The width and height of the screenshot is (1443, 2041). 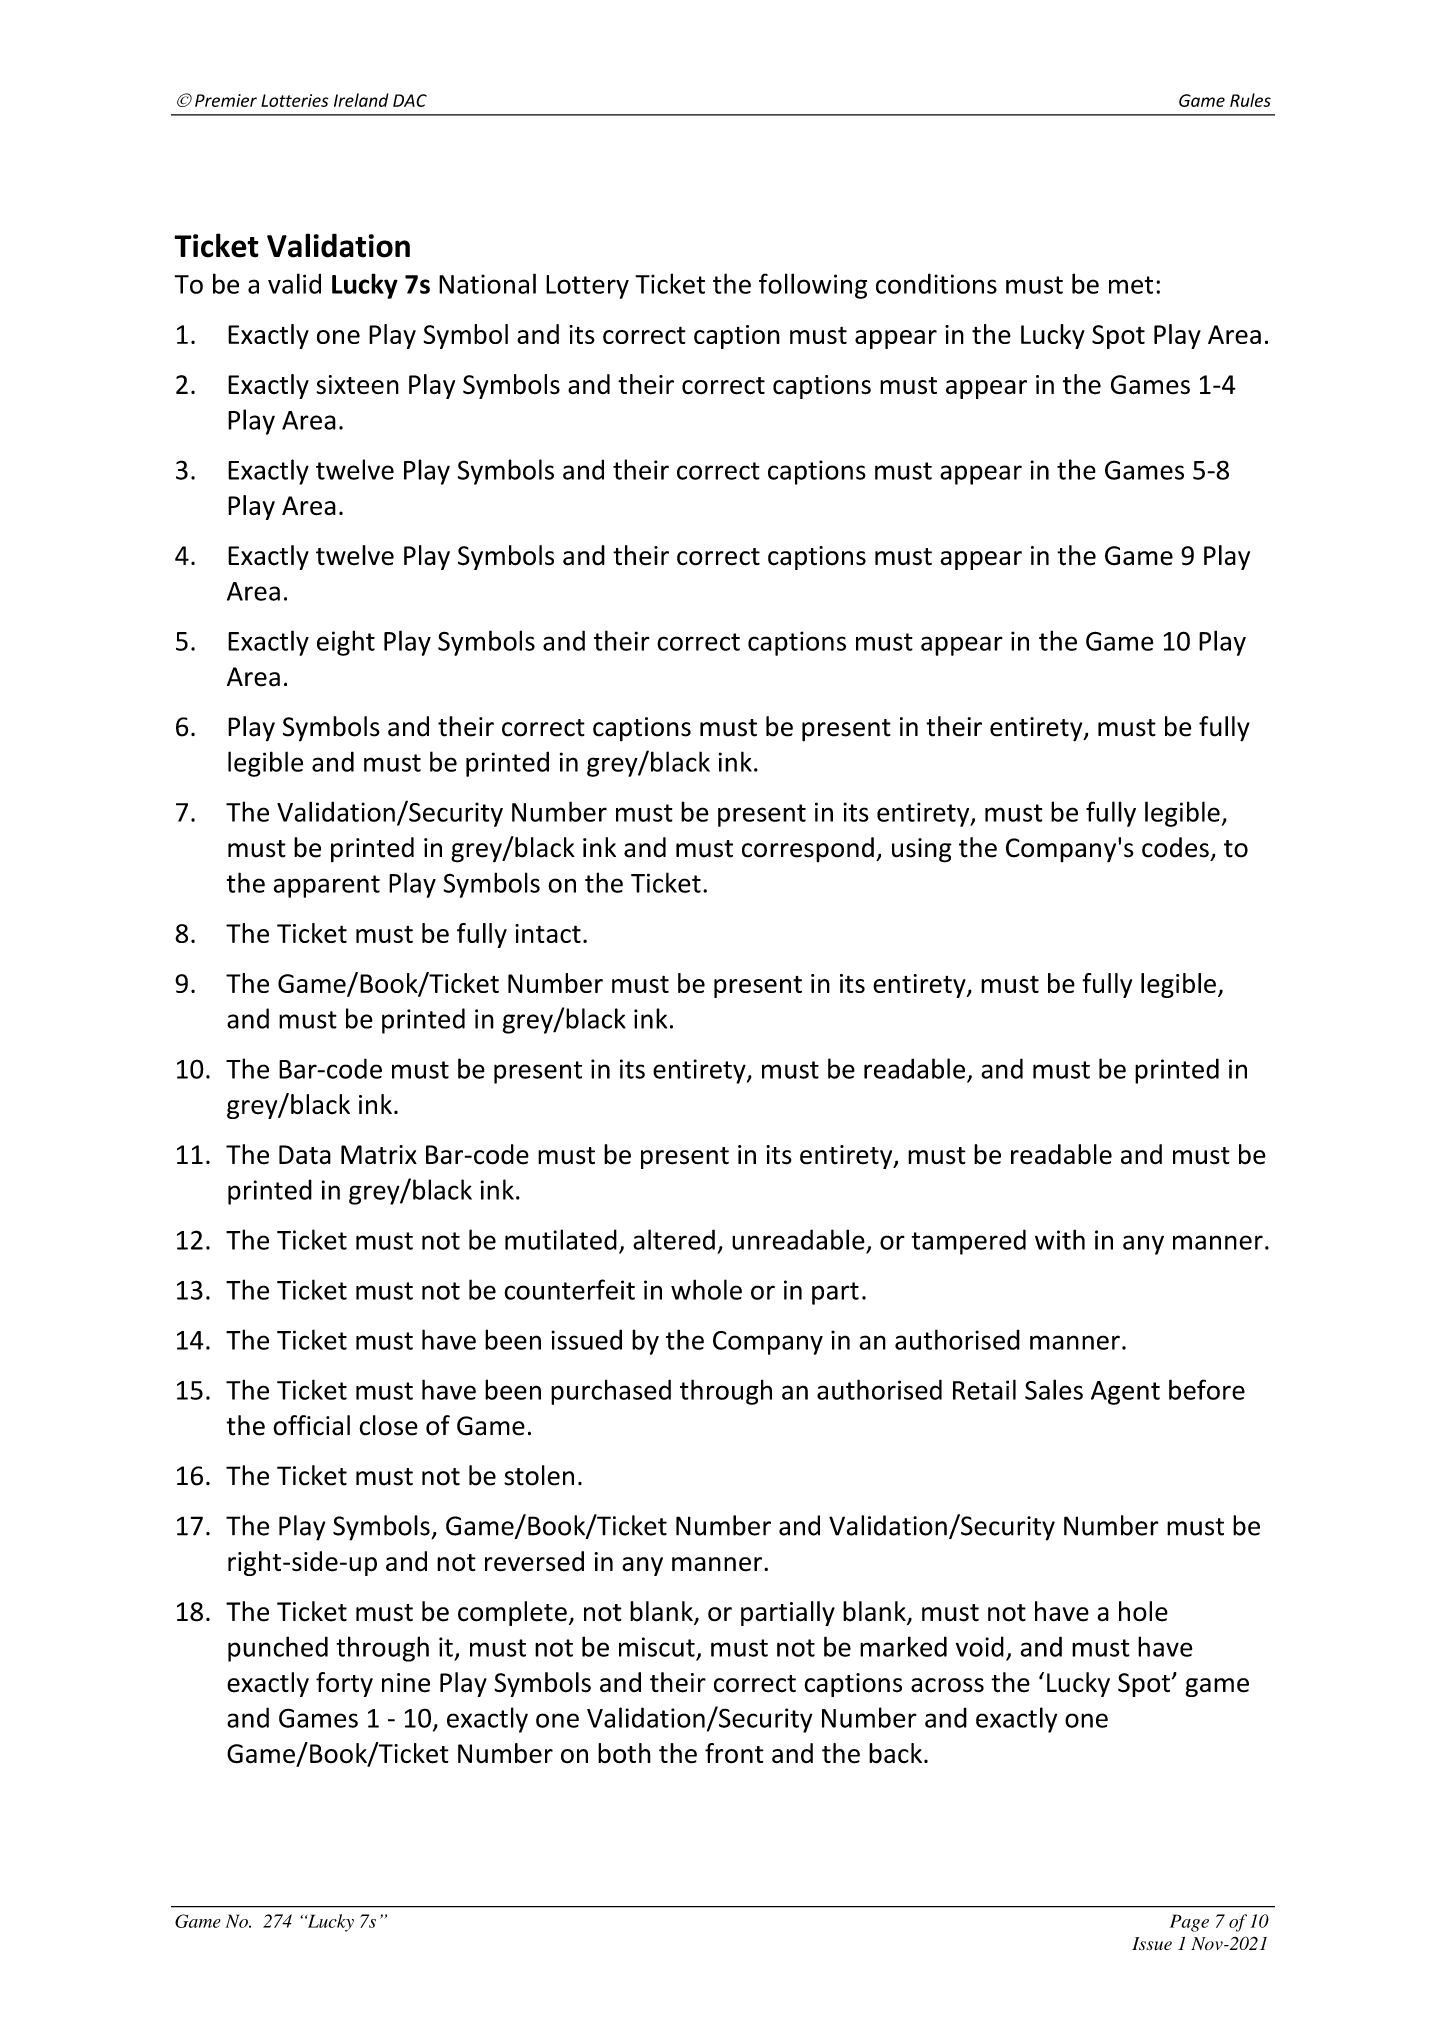 I want to click on Page, so click(x=1189, y=1923).
